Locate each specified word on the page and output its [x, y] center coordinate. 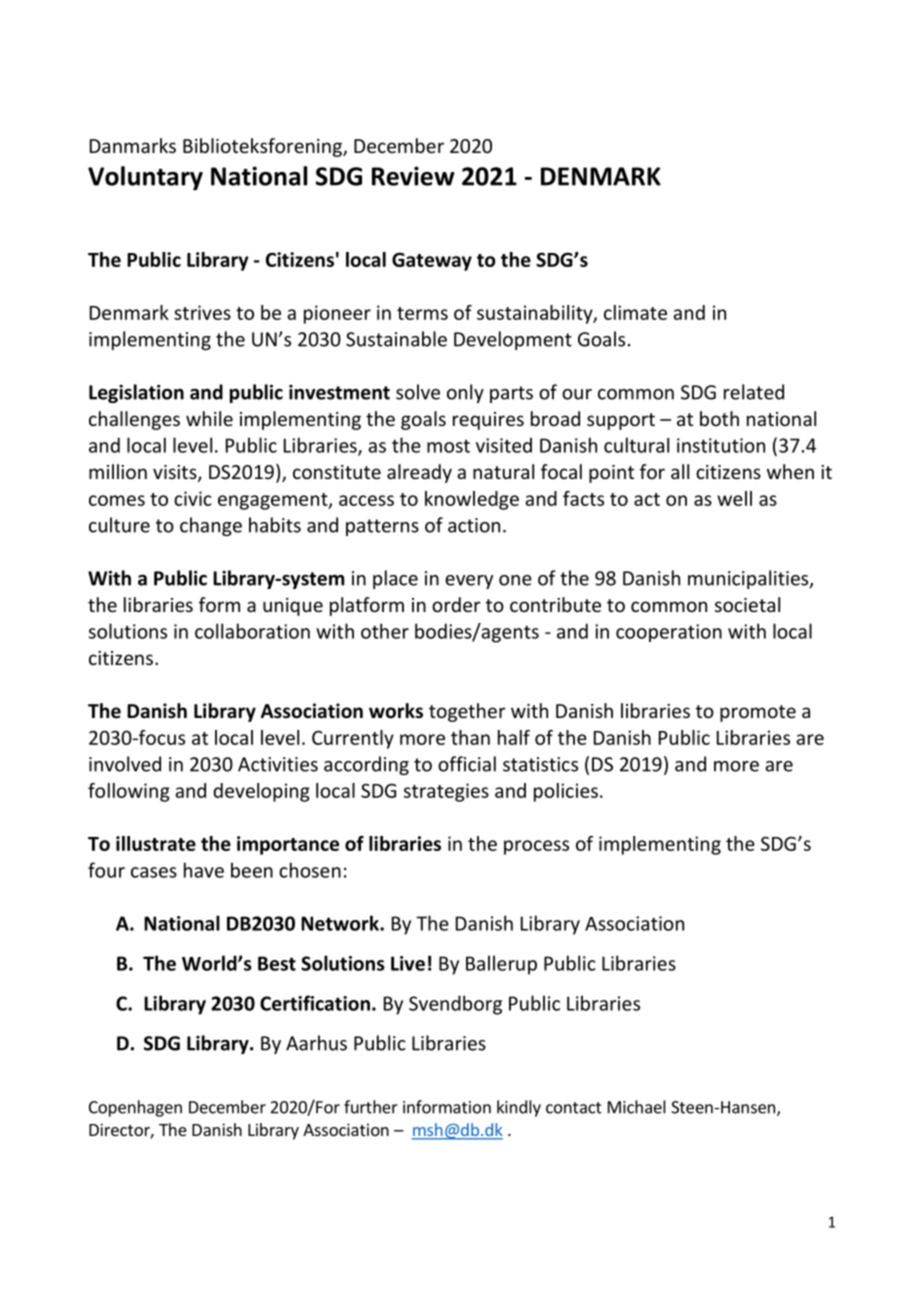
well [734, 498]
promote [758, 713]
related [754, 392]
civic [192, 498]
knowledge [472, 500]
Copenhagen [135, 1108]
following [129, 792]
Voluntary [145, 178]
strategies [446, 792]
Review [413, 176]
